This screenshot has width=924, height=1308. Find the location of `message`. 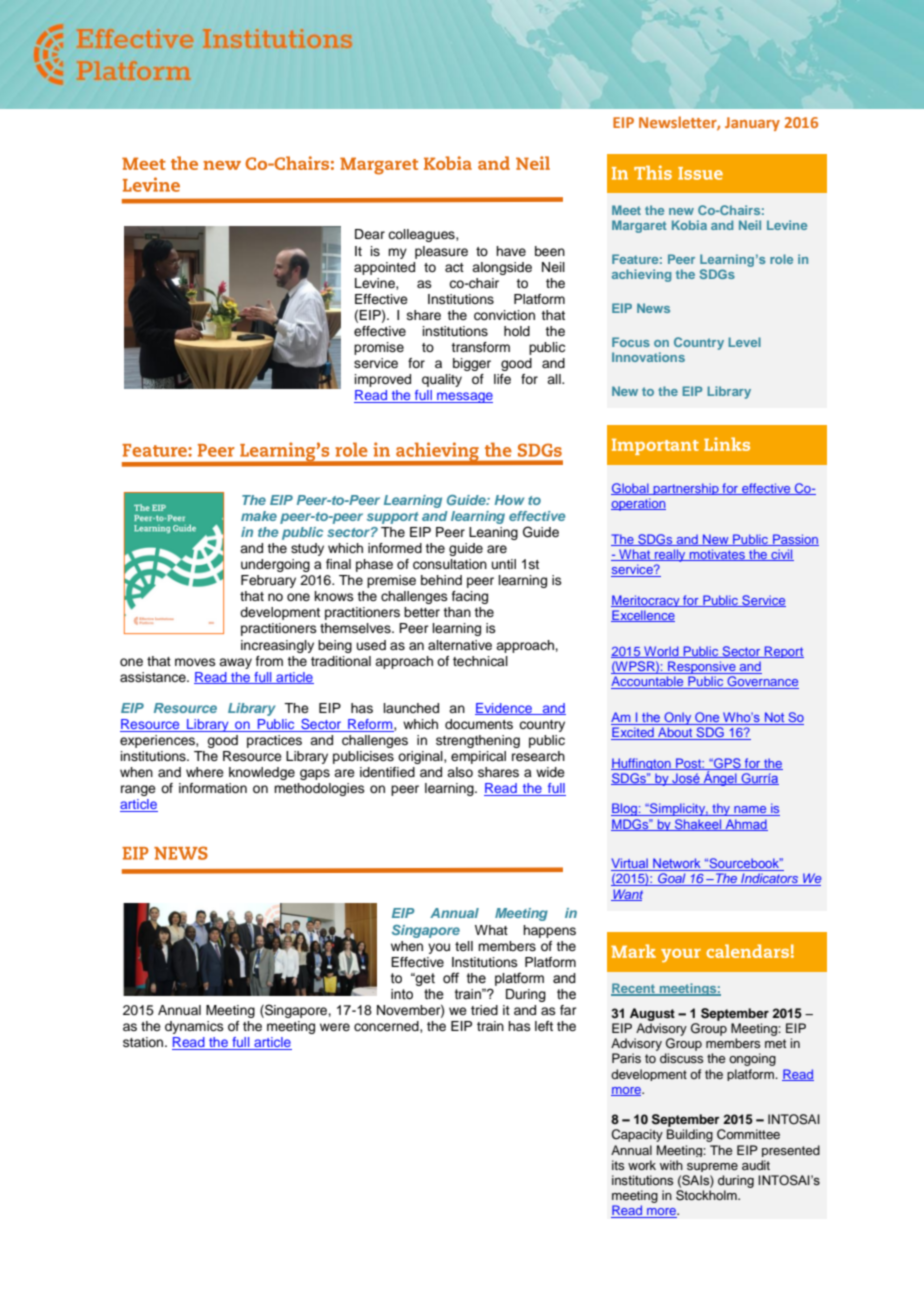

message is located at coordinates (464, 397).
